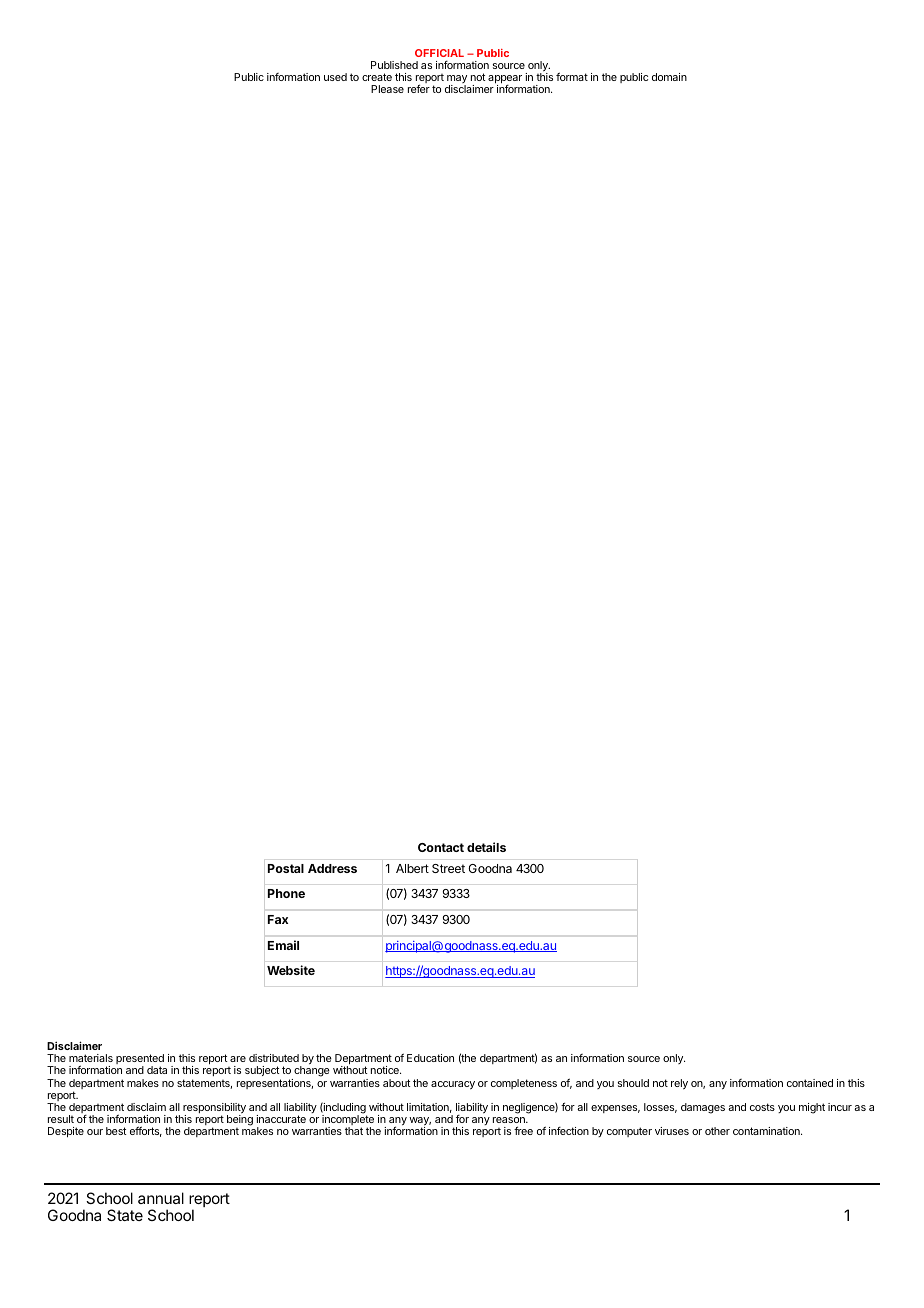 This image has width=924, height=1308. Describe the element at coordinates (161, 1198) in the image. I see `annual` at that location.
